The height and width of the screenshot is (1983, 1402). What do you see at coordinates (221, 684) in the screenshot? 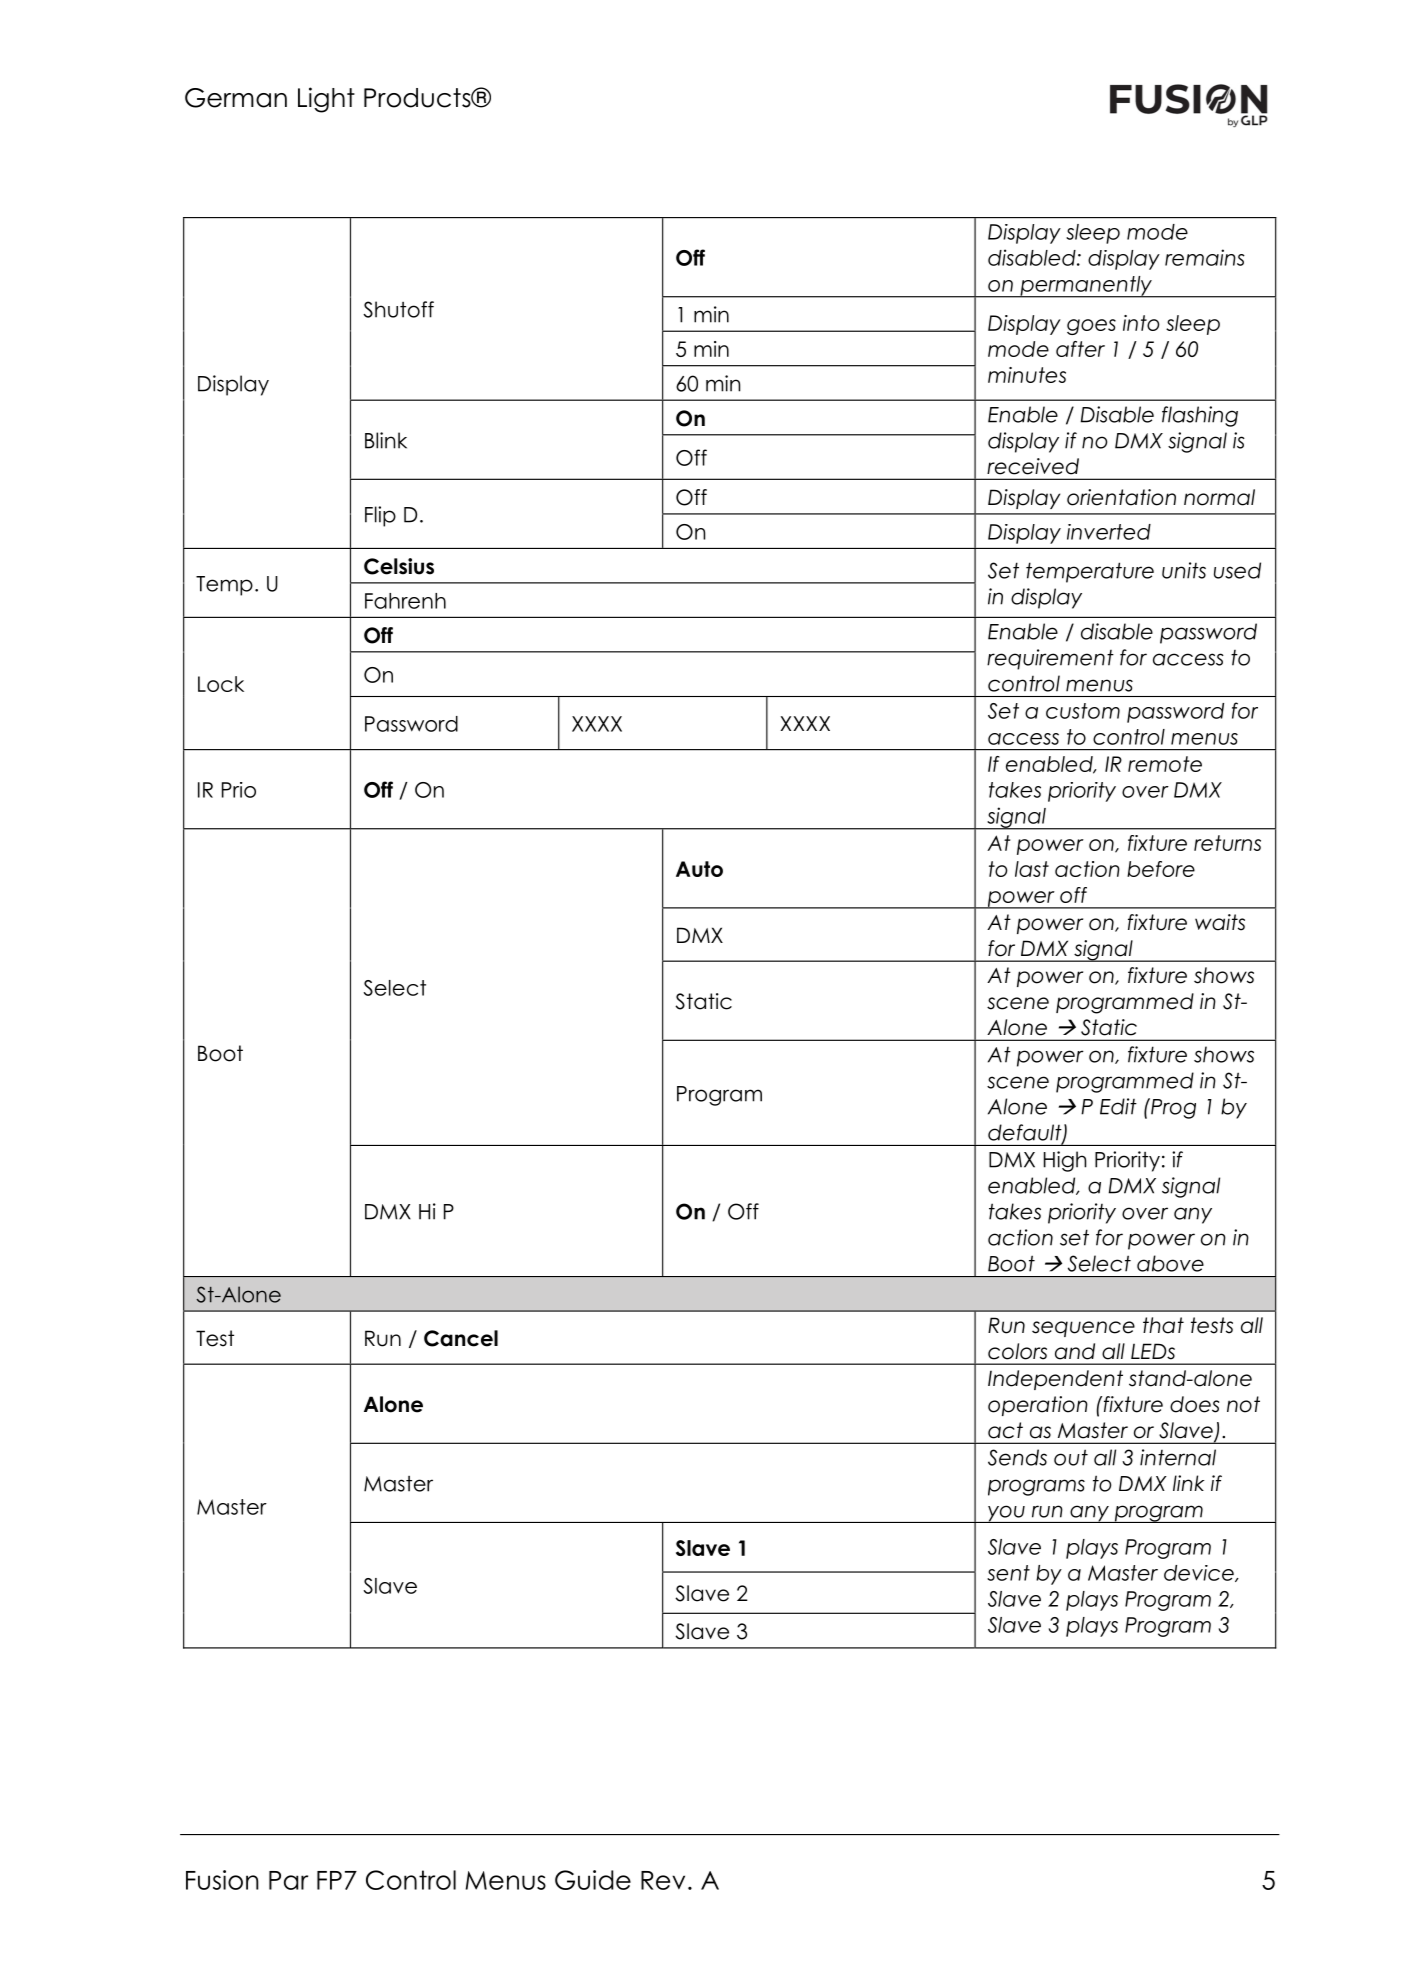
I see `Lock` at bounding box center [221, 684].
